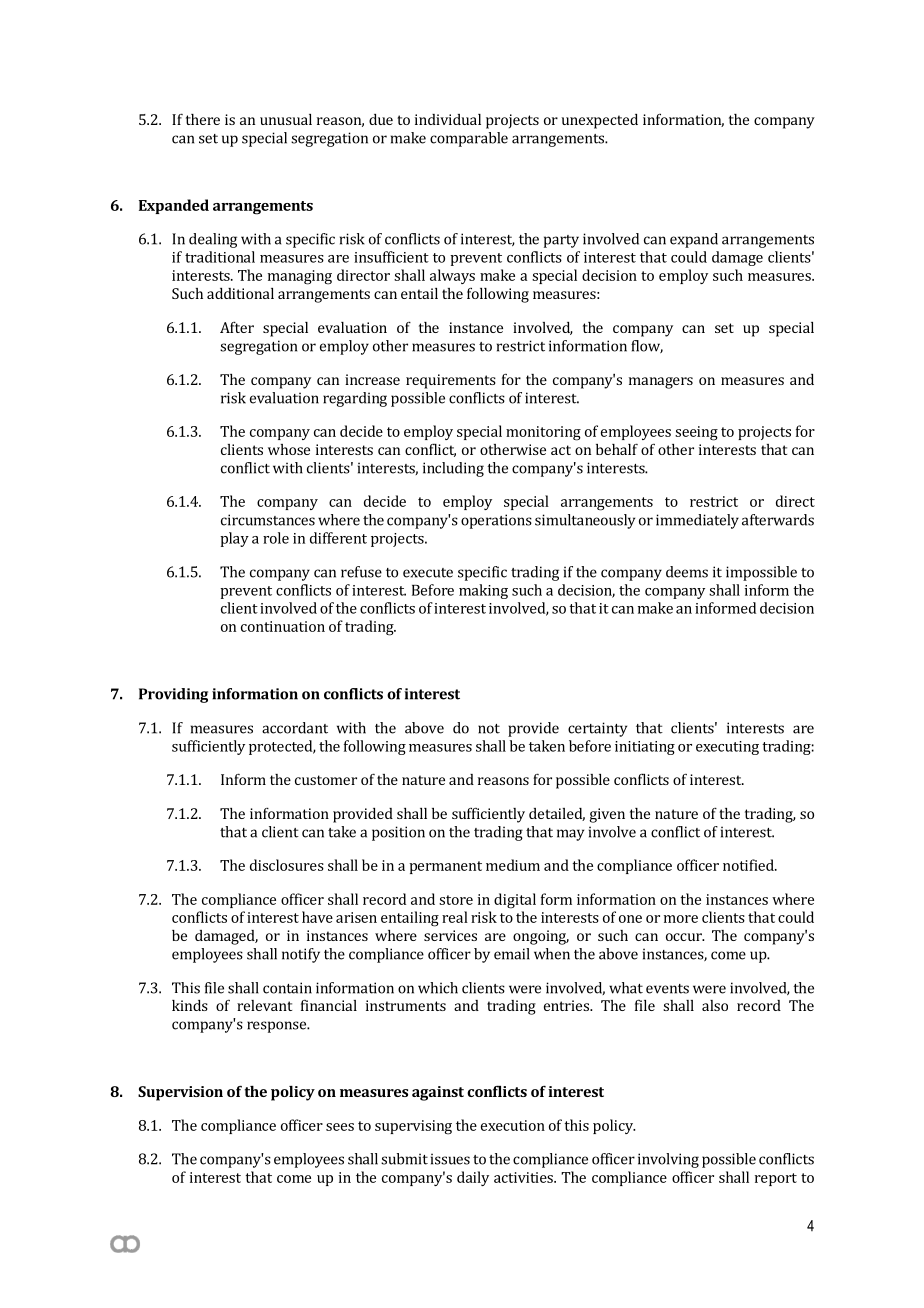 Image resolution: width=924 pixels, height=1308 pixels. What do you see at coordinates (469, 139) in the screenshot?
I see `comparable` at bounding box center [469, 139].
